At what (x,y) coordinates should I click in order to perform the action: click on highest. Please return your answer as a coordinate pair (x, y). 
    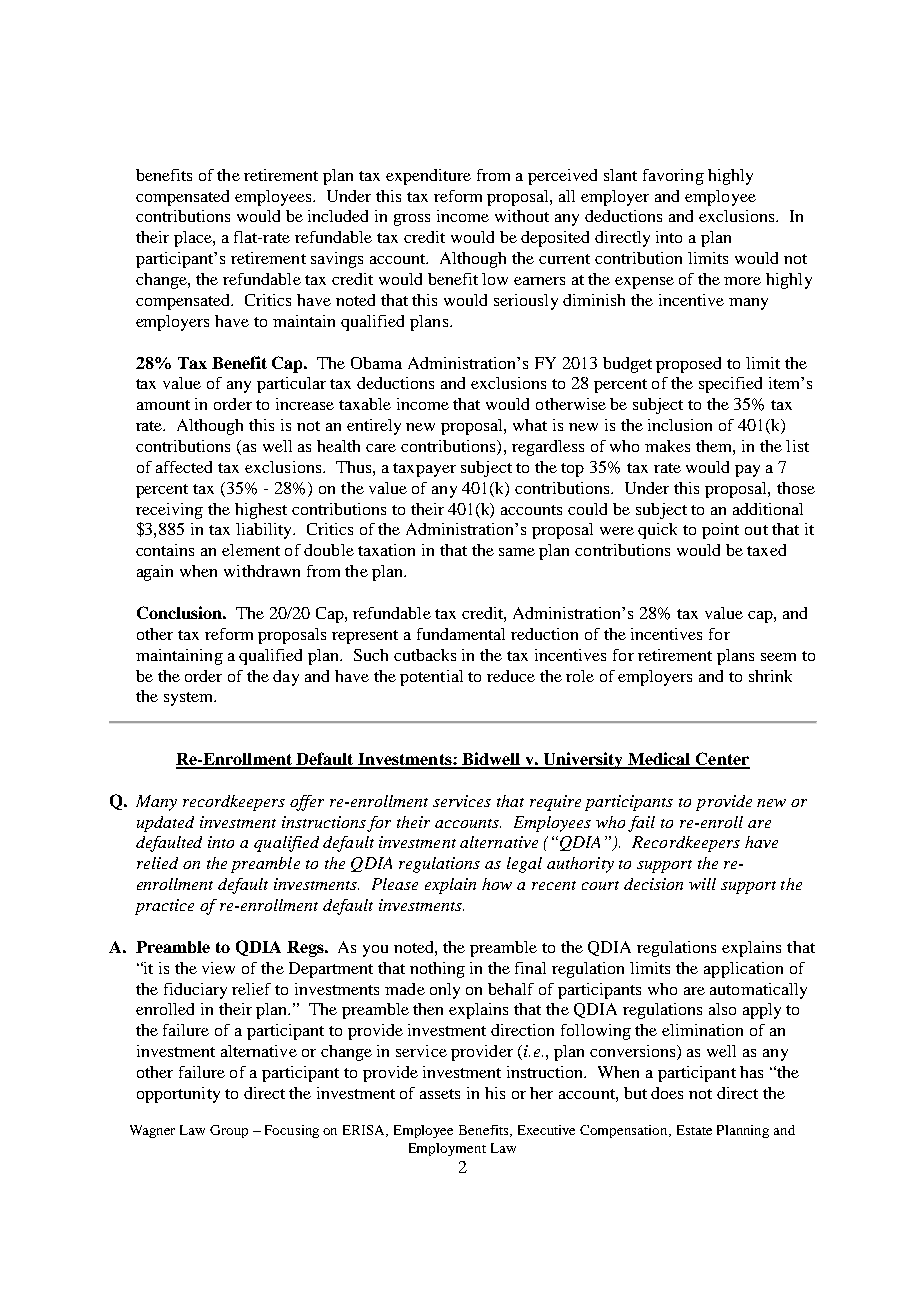
    Looking at the image, I should click on (261, 511).
